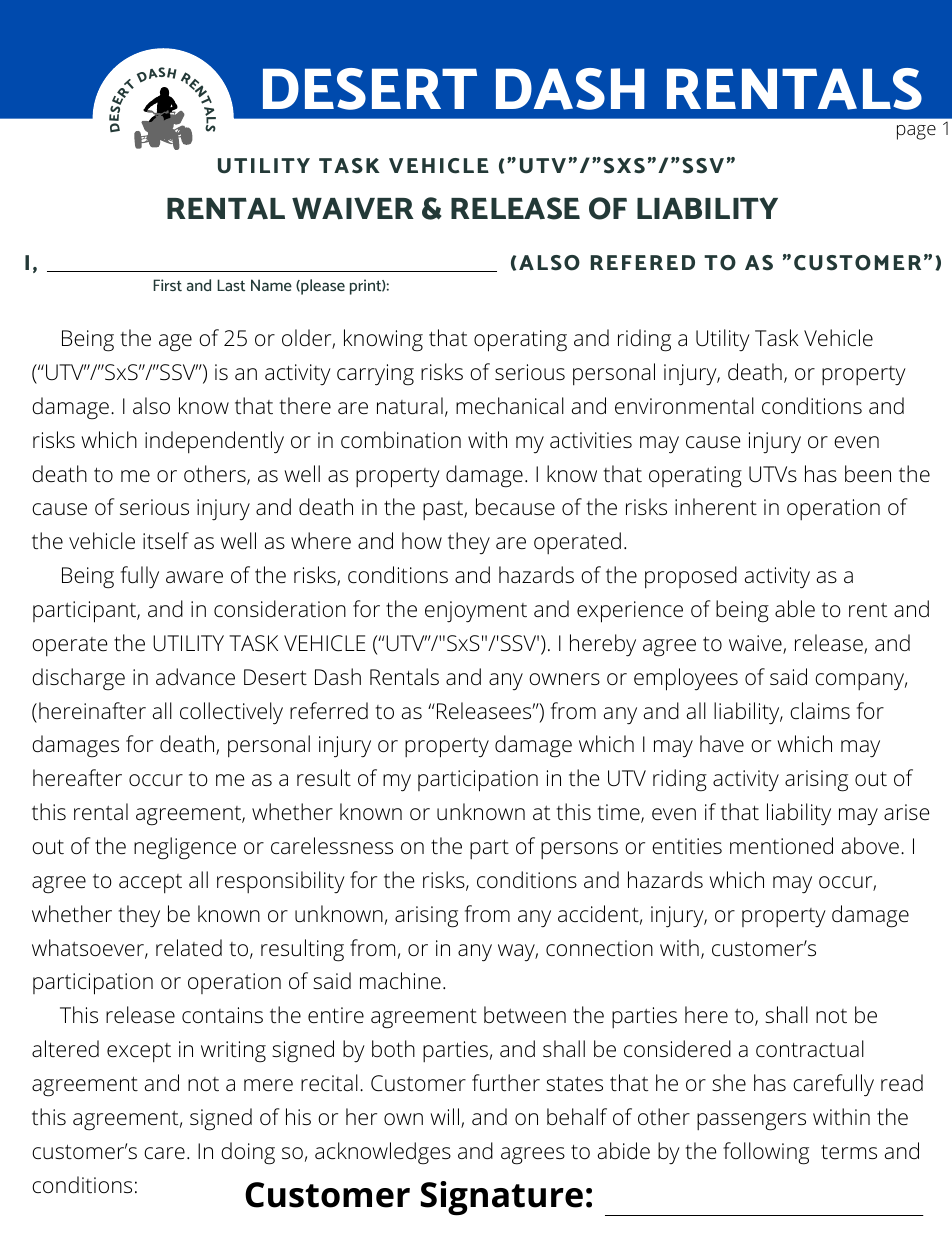  Describe the element at coordinates (868, 474) in the screenshot. I see `been` at that location.
